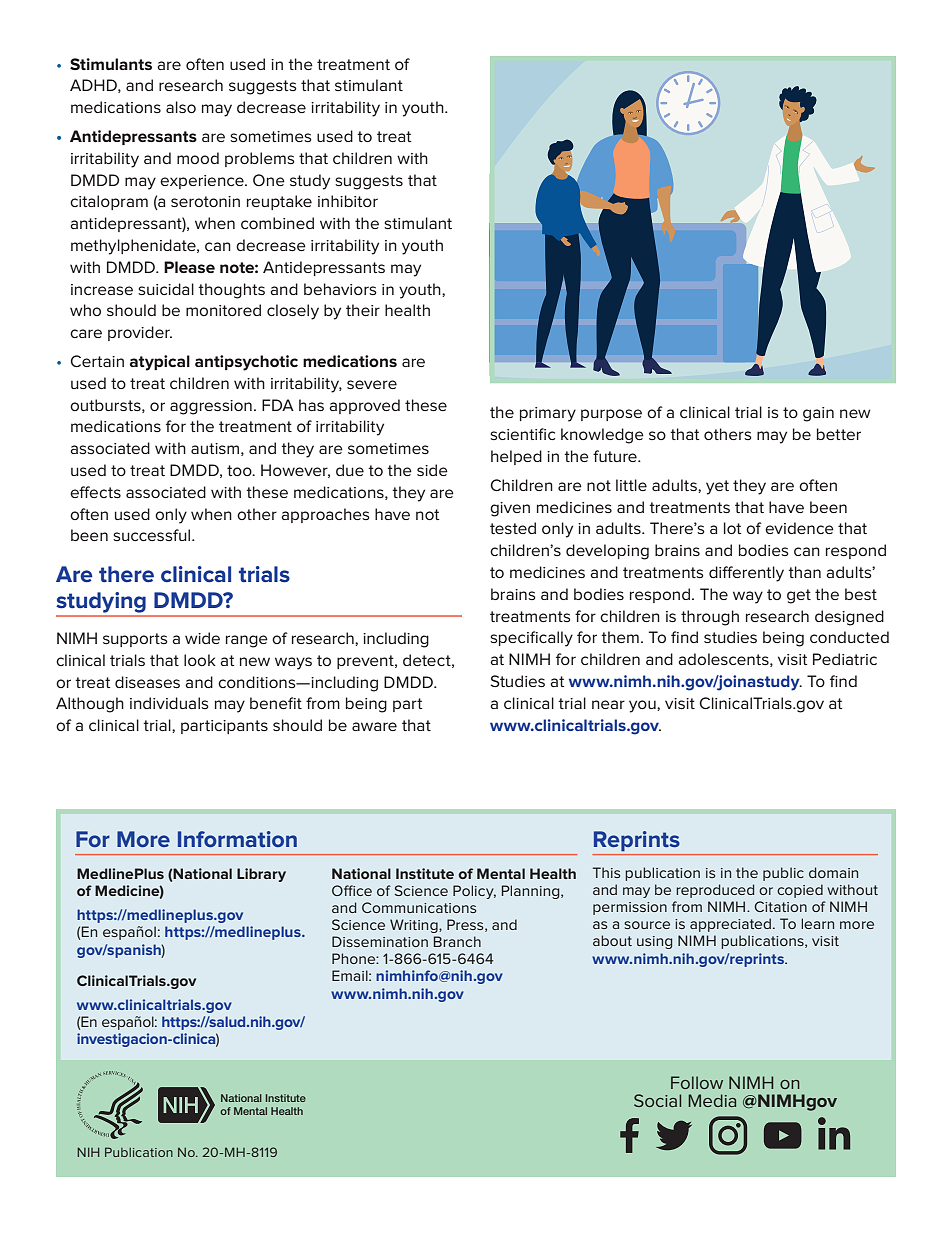 This screenshot has width=952, height=1233. Describe the element at coordinates (531, 639) in the screenshot. I see `specifically` at that location.
